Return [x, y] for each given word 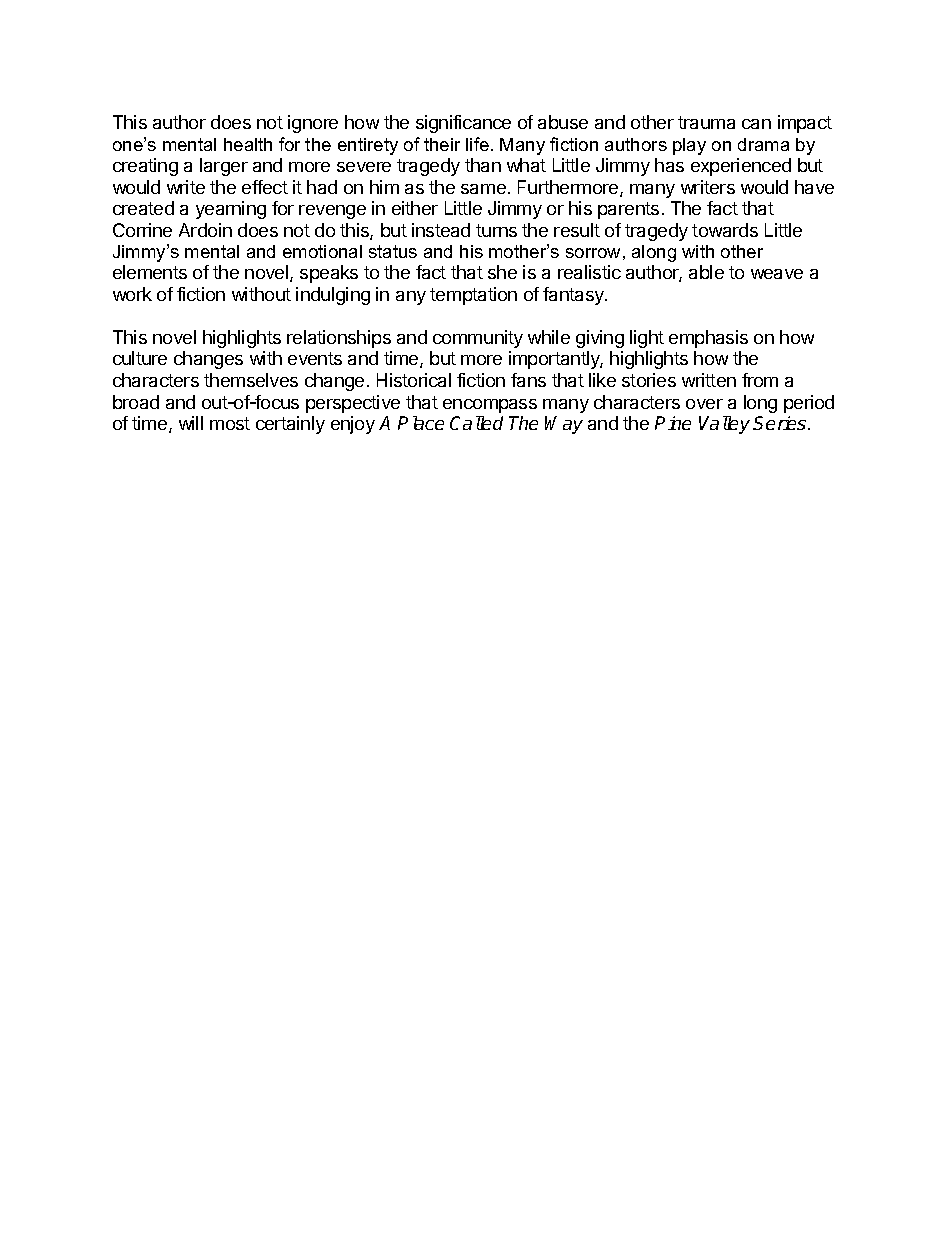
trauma [706, 122]
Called [476, 423]
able [706, 272]
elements [150, 272]
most [230, 423]
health [248, 144]
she [502, 272]
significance [463, 124]
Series [781, 423]
